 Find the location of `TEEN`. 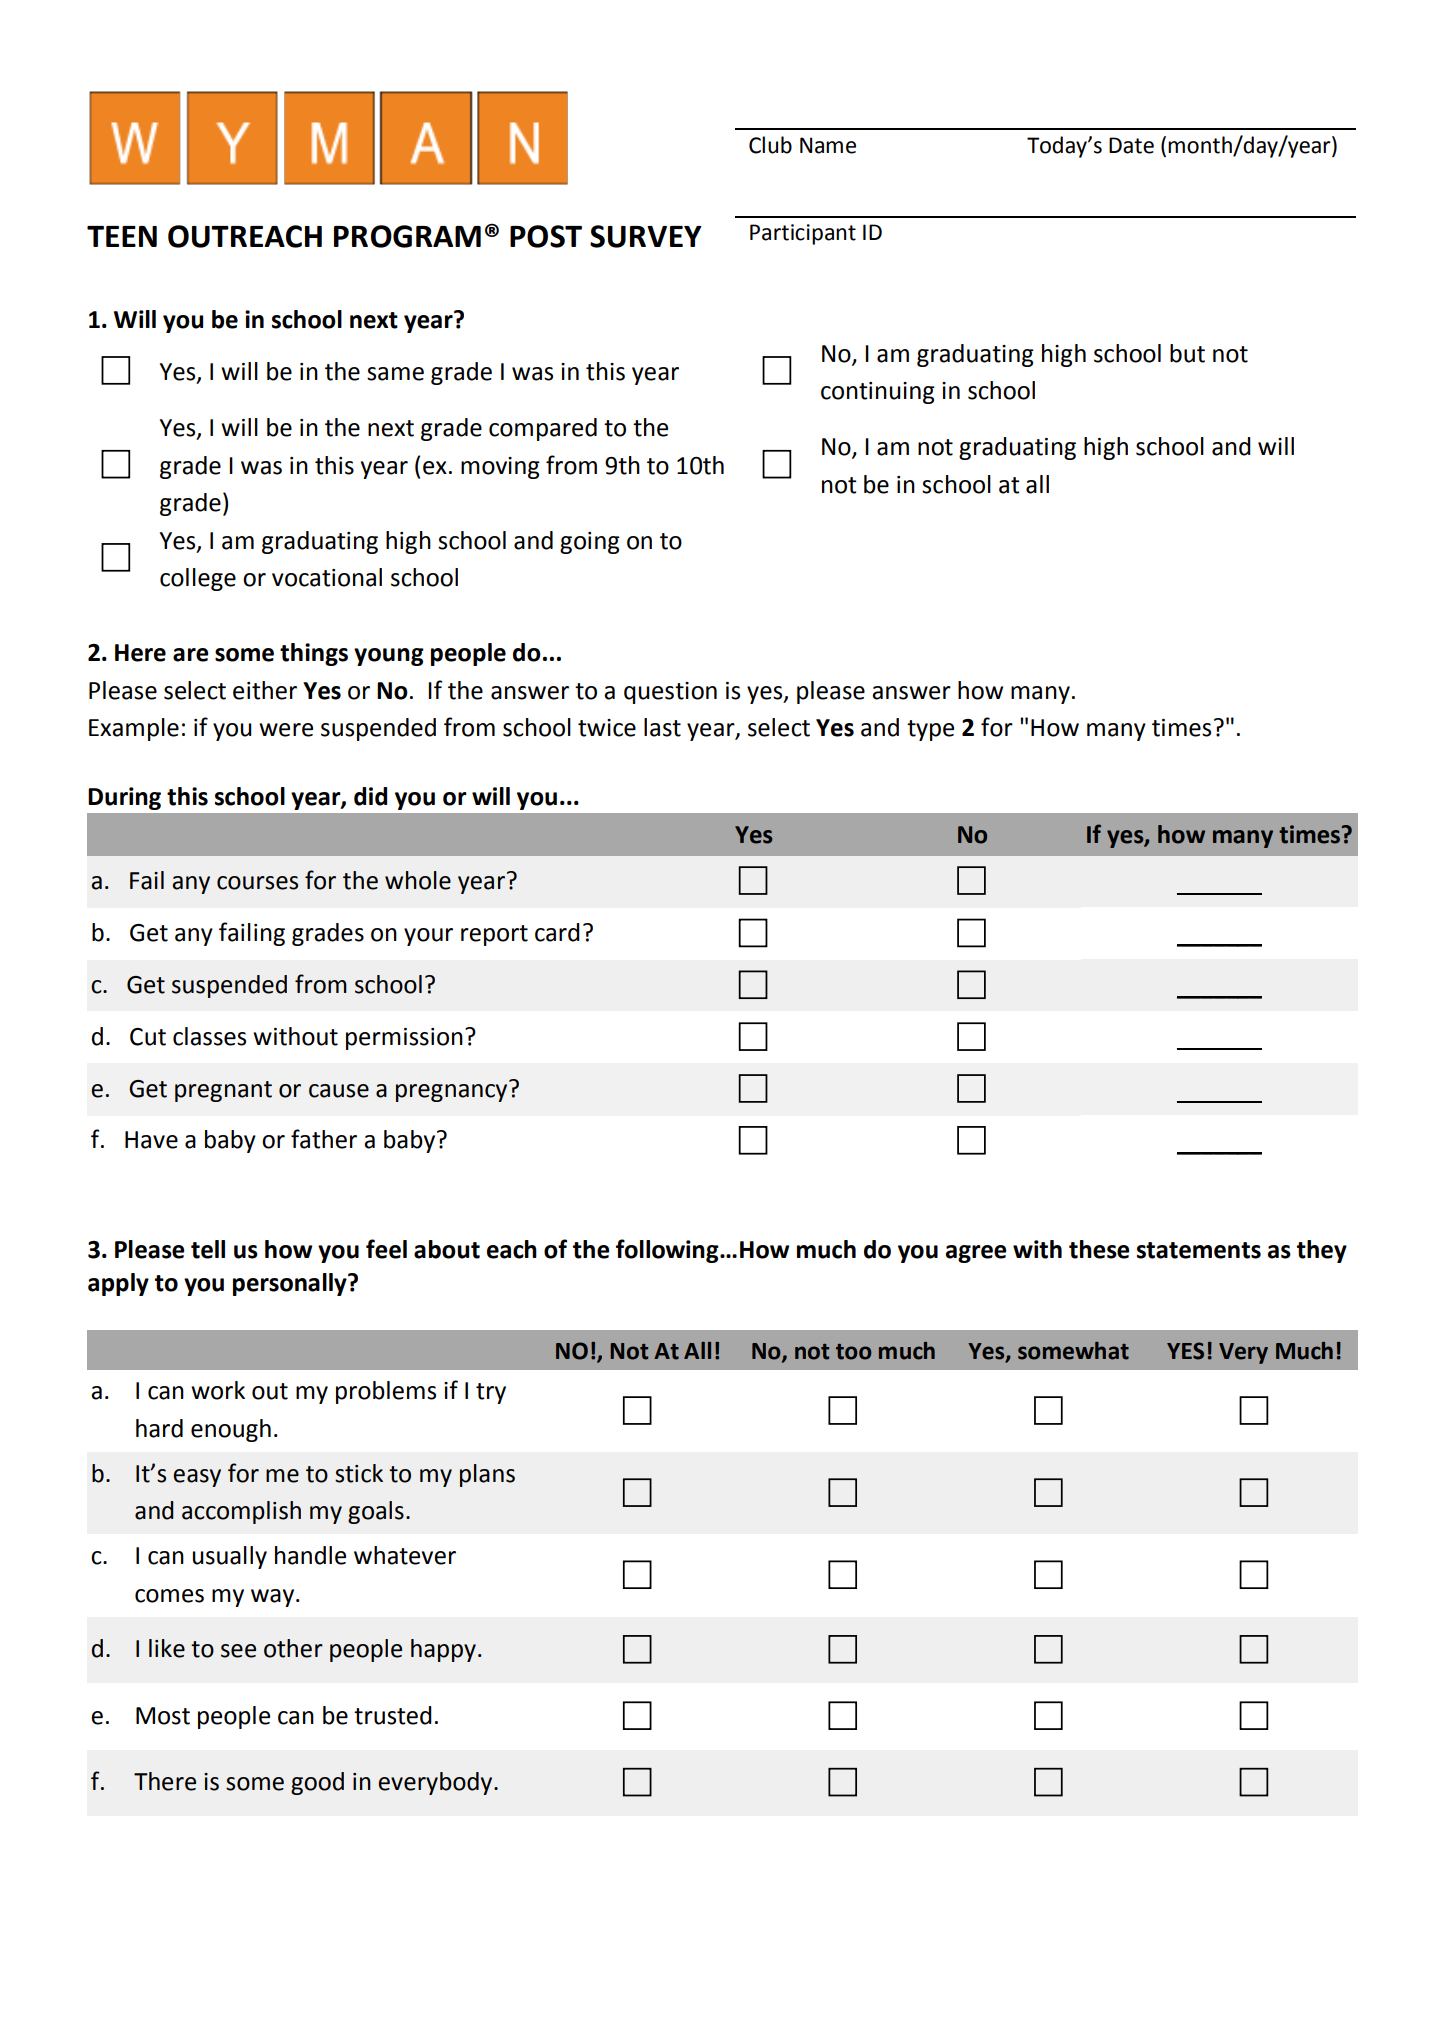

TEEN is located at coordinates (122, 236).
